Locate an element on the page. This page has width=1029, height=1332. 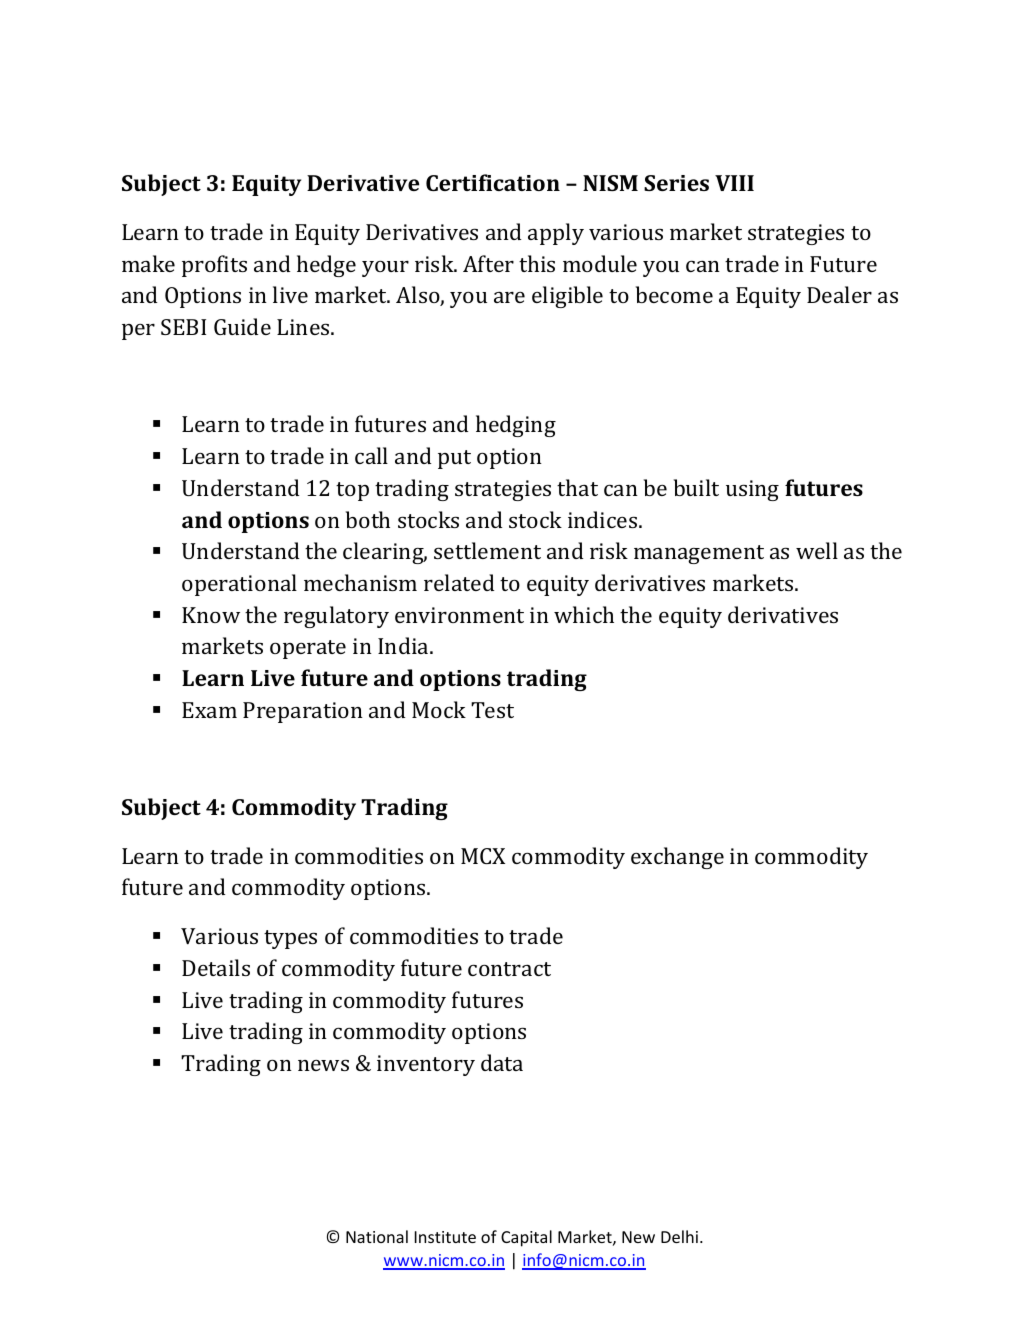
Certification is located at coordinates (493, 182).
